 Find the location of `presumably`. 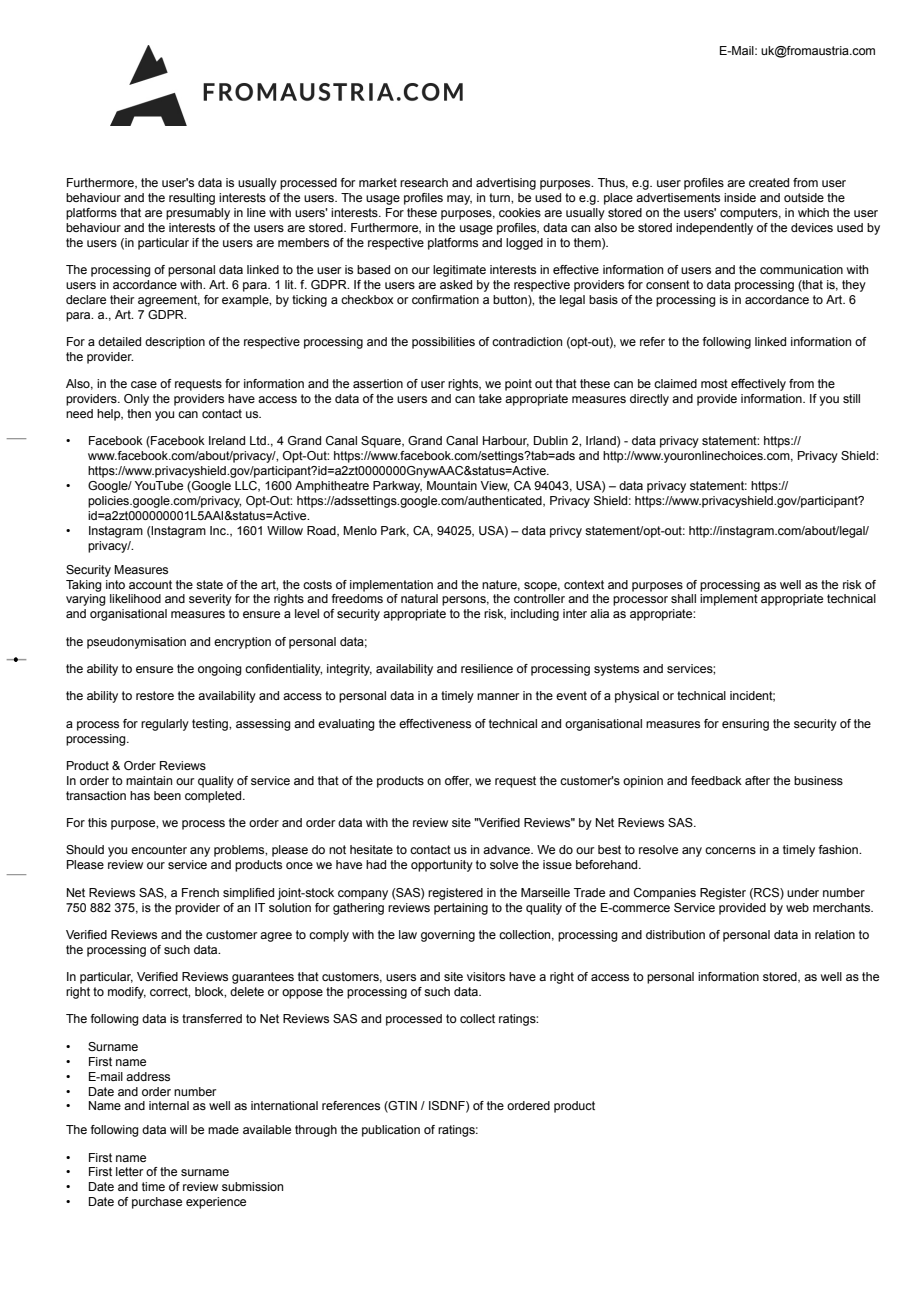

presumably is located at coordinates (198, 214).
